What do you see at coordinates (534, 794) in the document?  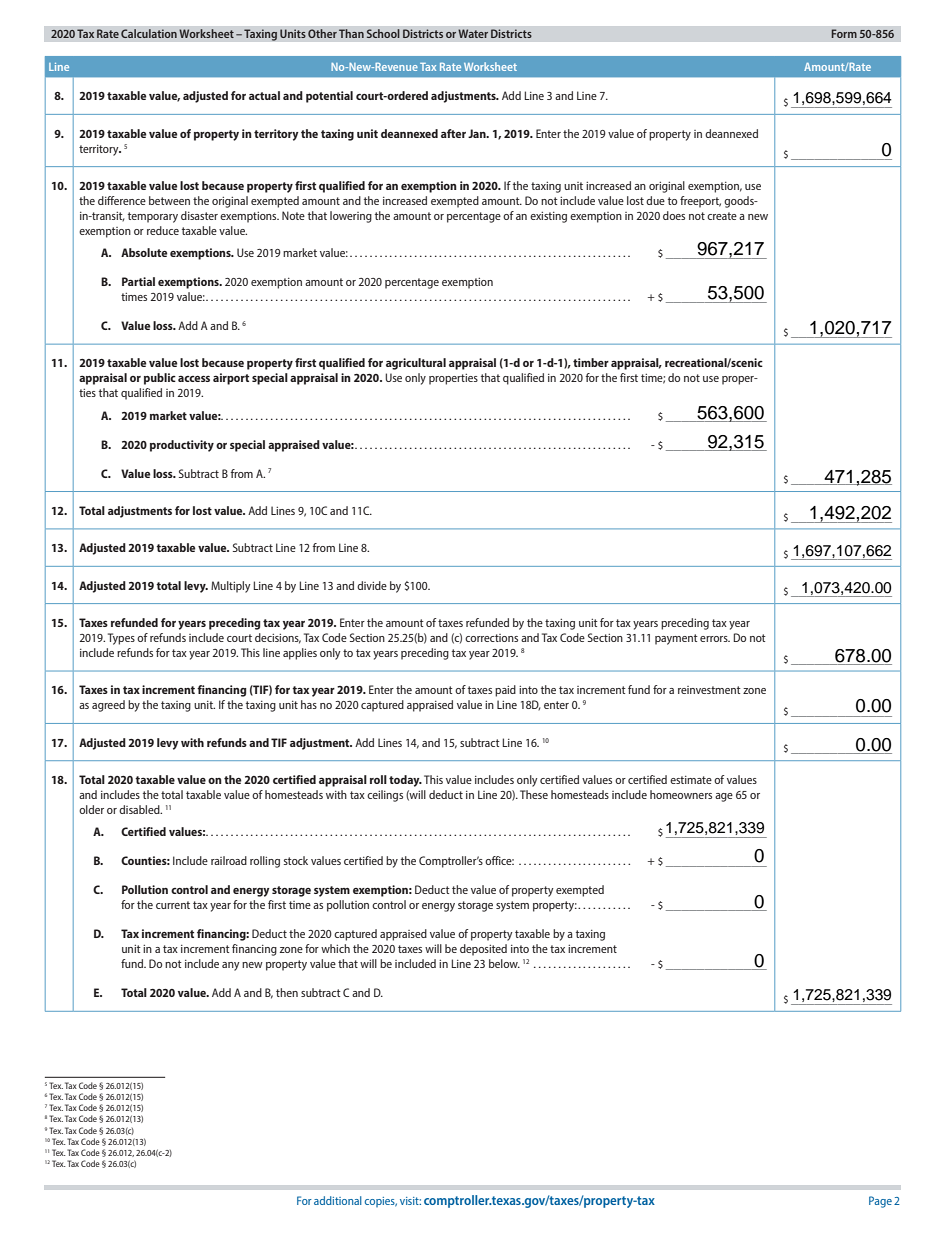 I see `These` at bounding box center [534, 794].
